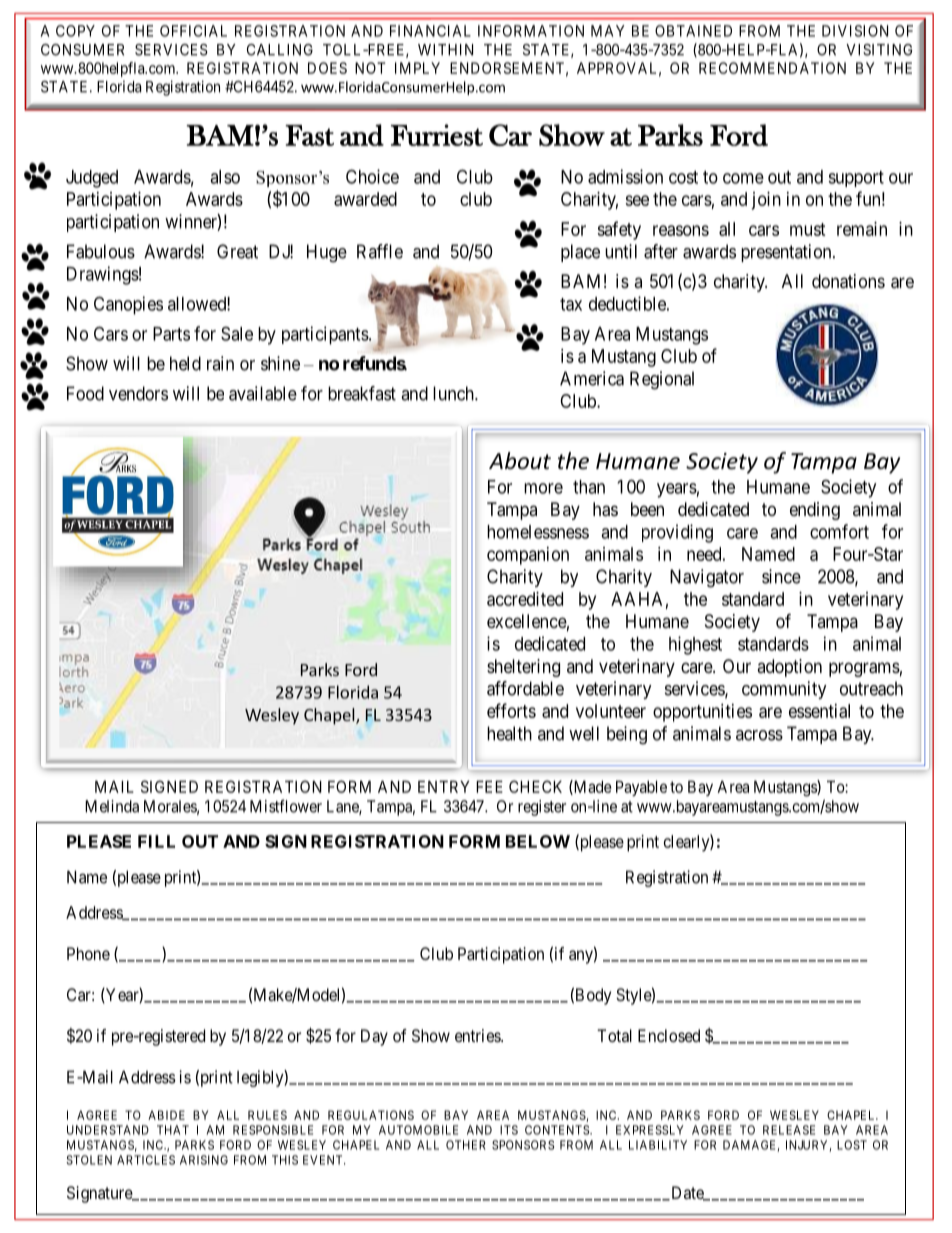 This screenshot has height=1233, width=952. Describe the element at coordinates (466, 1145) in the screenshot. I see `OTHER` at that location.
